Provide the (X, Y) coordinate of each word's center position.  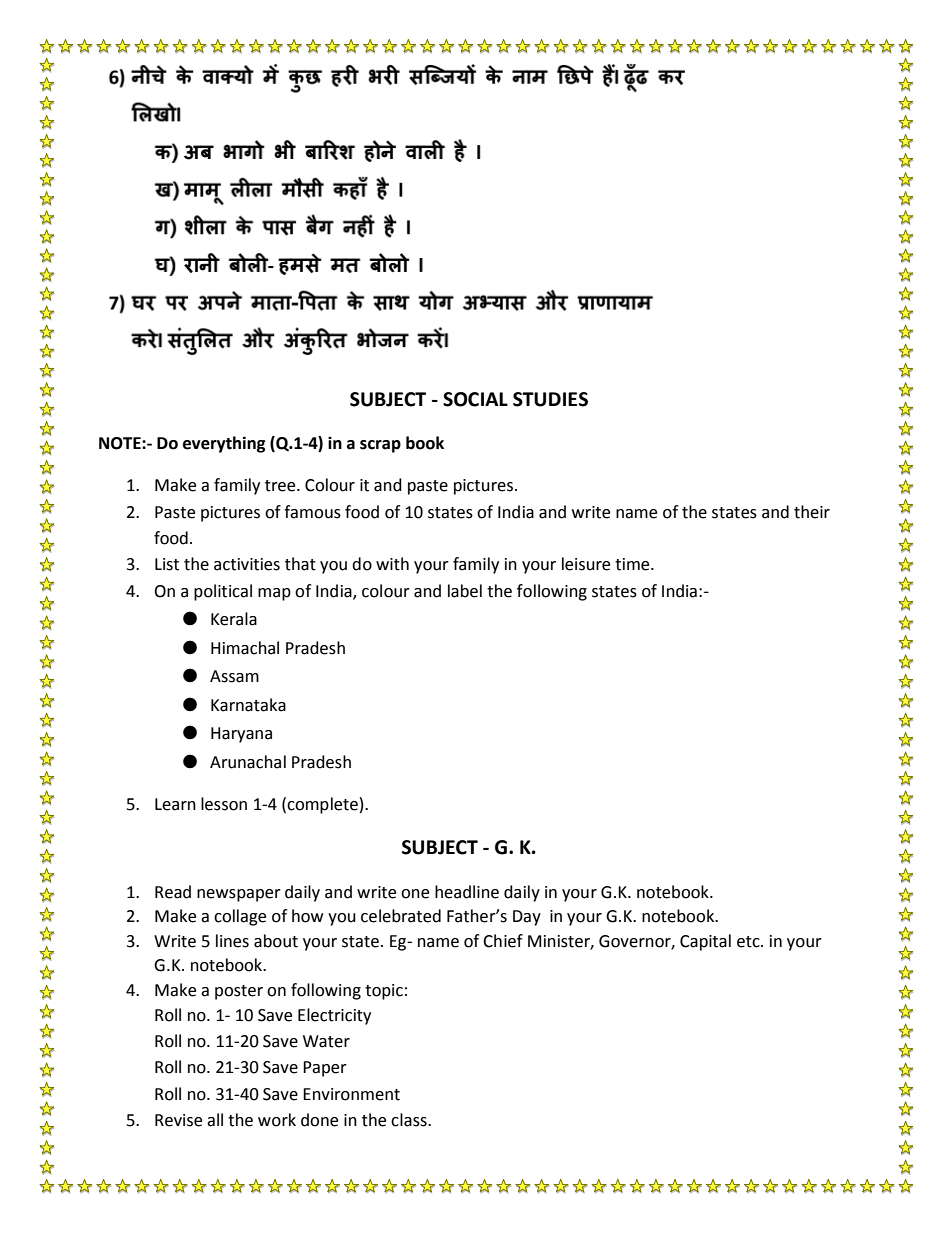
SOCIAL (475, 399)
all (215, 1120)
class (410, 1120)
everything (224, 444)
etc (749, 942)
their (812, 512)
